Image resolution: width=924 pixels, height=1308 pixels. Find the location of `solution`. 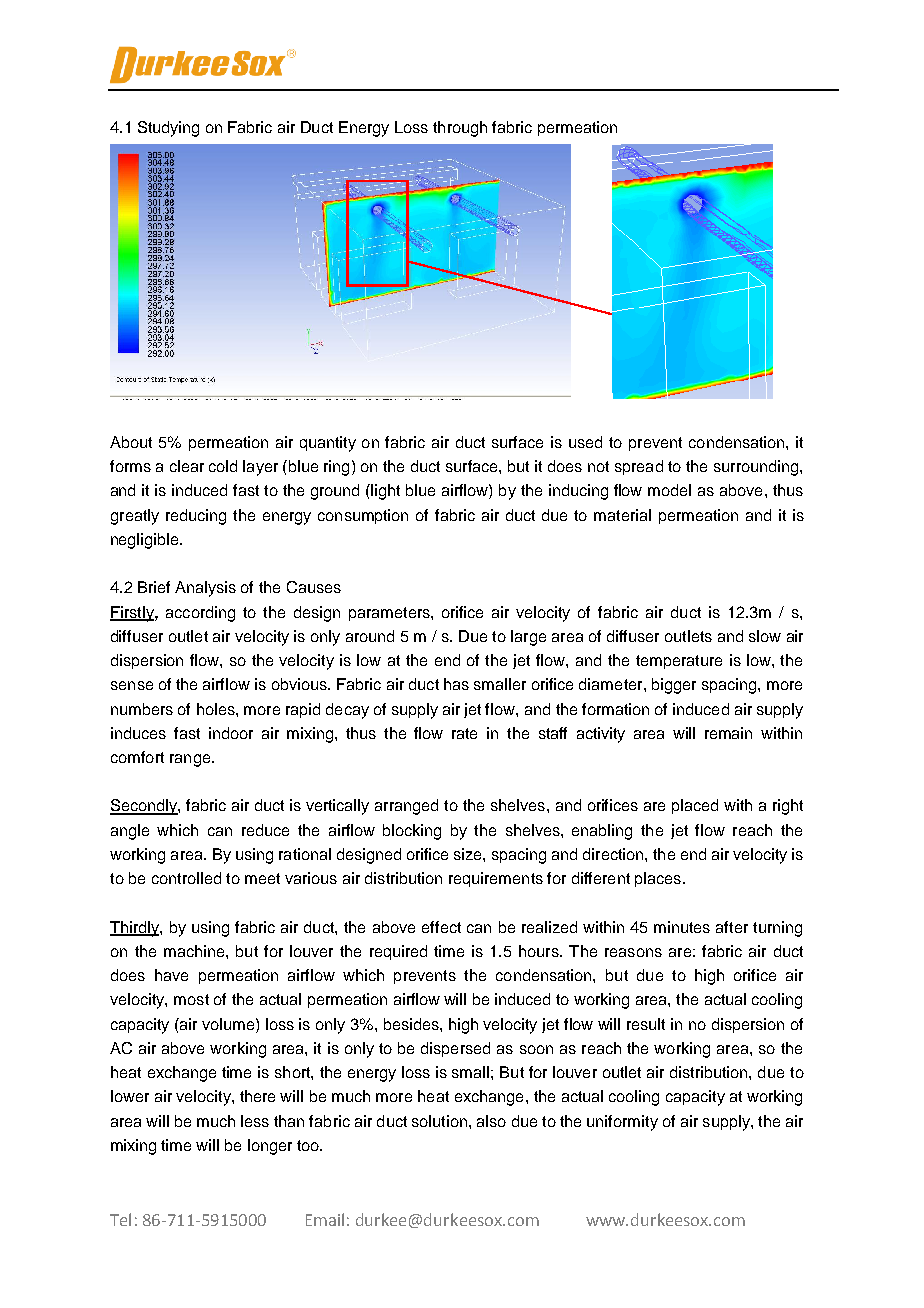

solution is located at coordinates (439, 1121).
